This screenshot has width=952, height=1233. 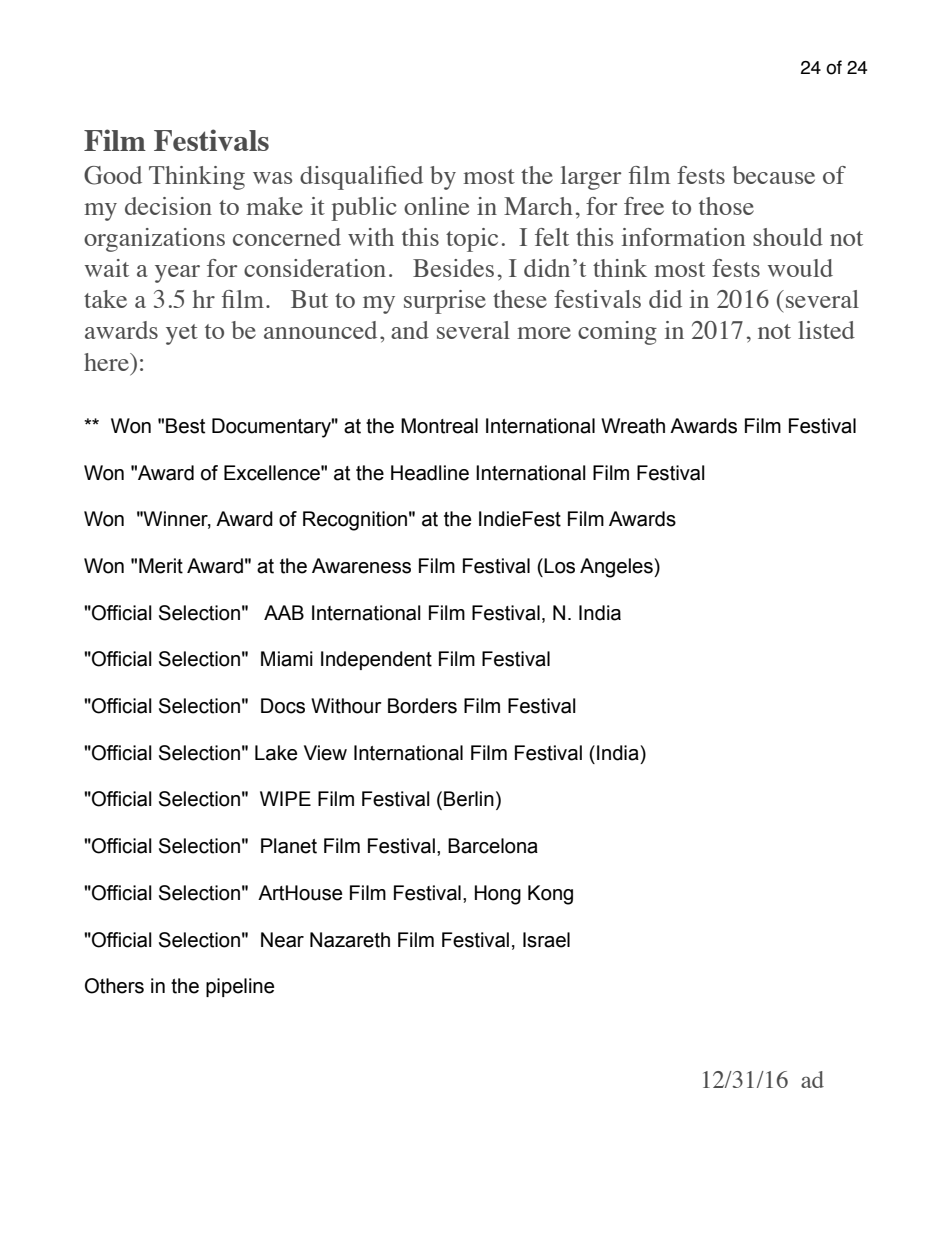 I want to click on Borders, so click(x=422, y=706).
